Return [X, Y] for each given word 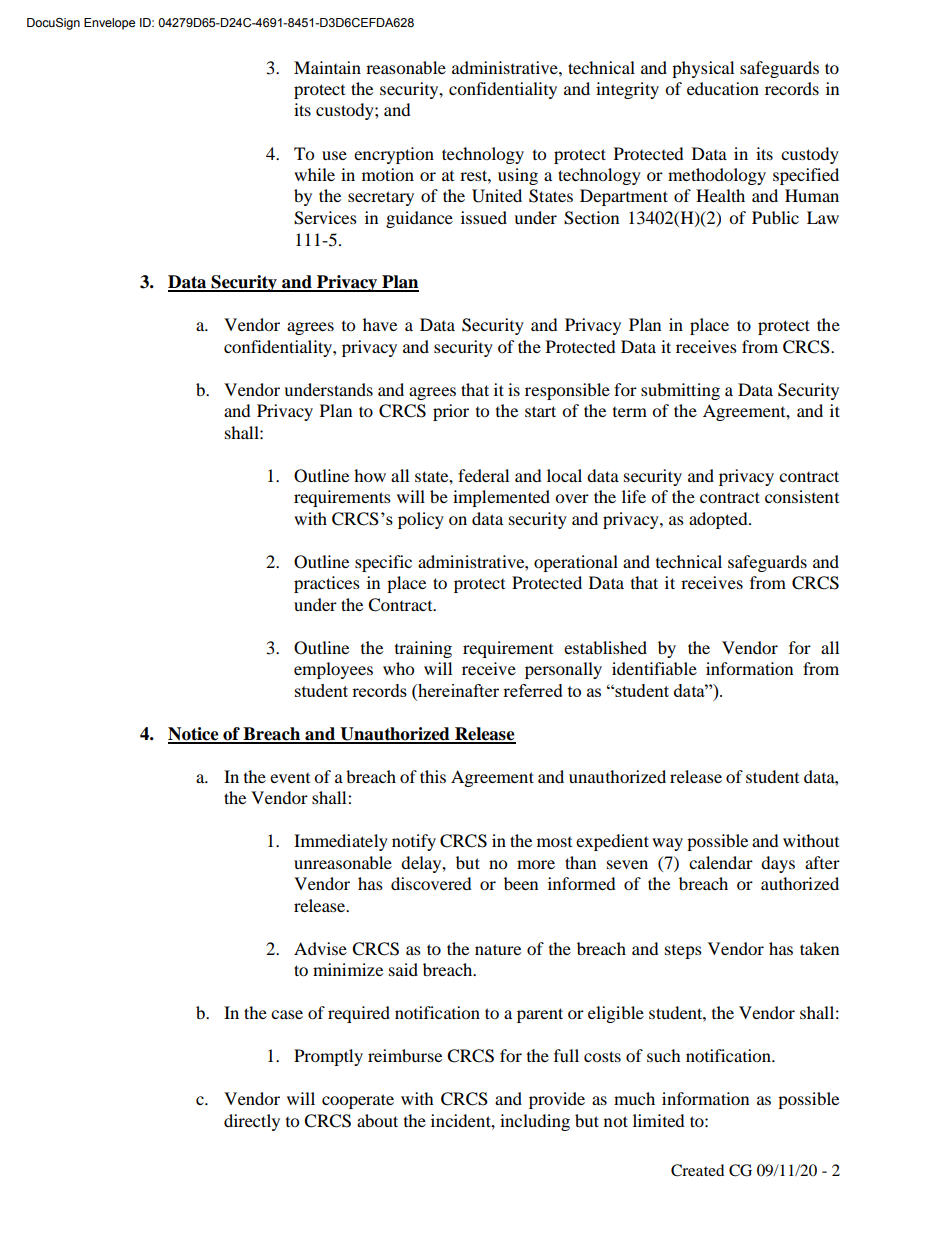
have [380, 324]
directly [252, 1122]
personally [563, 670]
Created [697, 1170]
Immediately [341, 842]
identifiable [654, 668]
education [723, 88]
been [521, 883]
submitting [680, 391]
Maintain [327, 67]
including [535, 1122]
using [518, 176]
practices [327, 584]
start [540, 411]
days [778, 864]
